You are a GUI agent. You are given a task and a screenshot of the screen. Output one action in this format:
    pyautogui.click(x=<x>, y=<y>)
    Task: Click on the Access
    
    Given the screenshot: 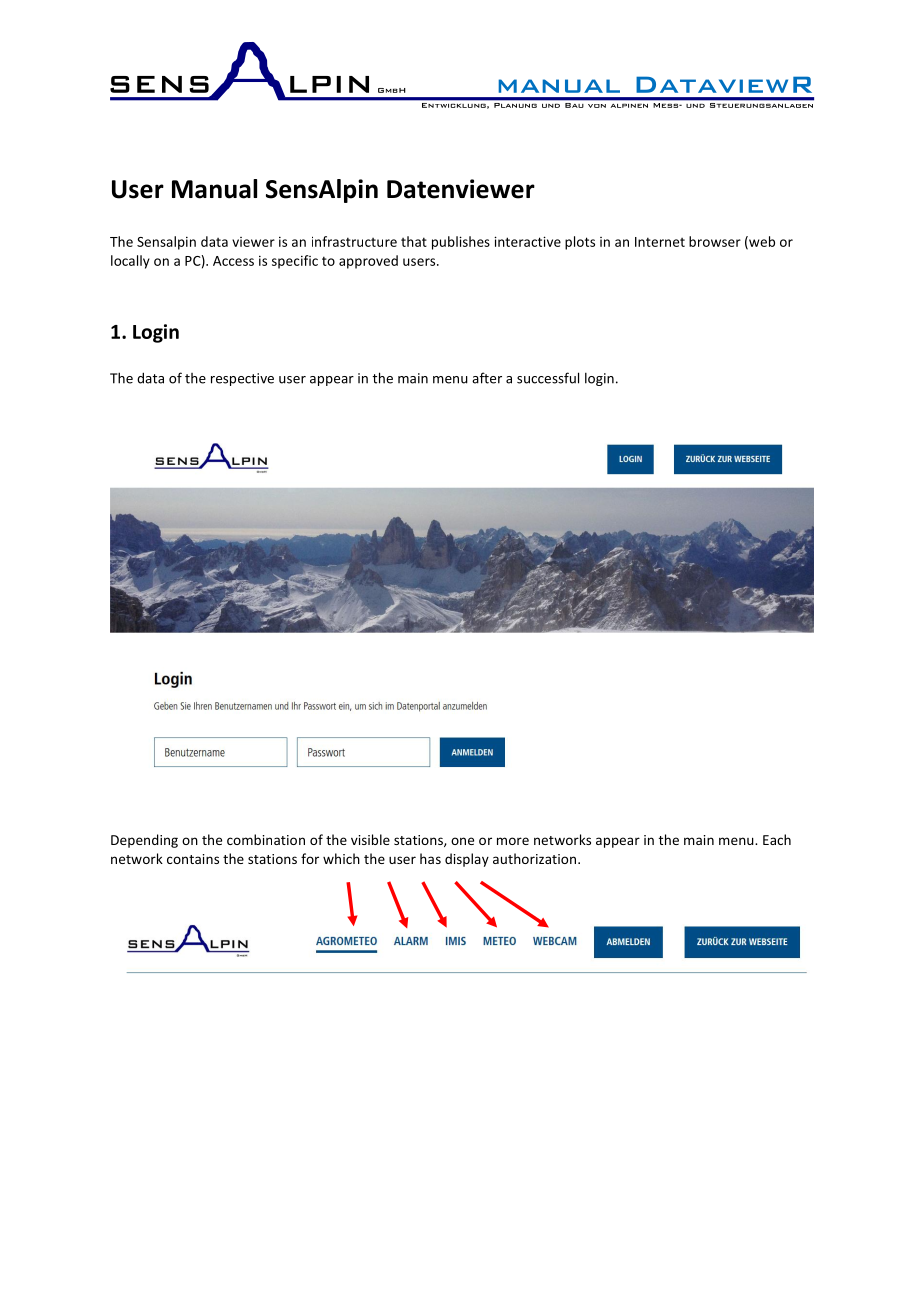 What is the action you would take?
    pyautogui.click(x=233, y=261)
